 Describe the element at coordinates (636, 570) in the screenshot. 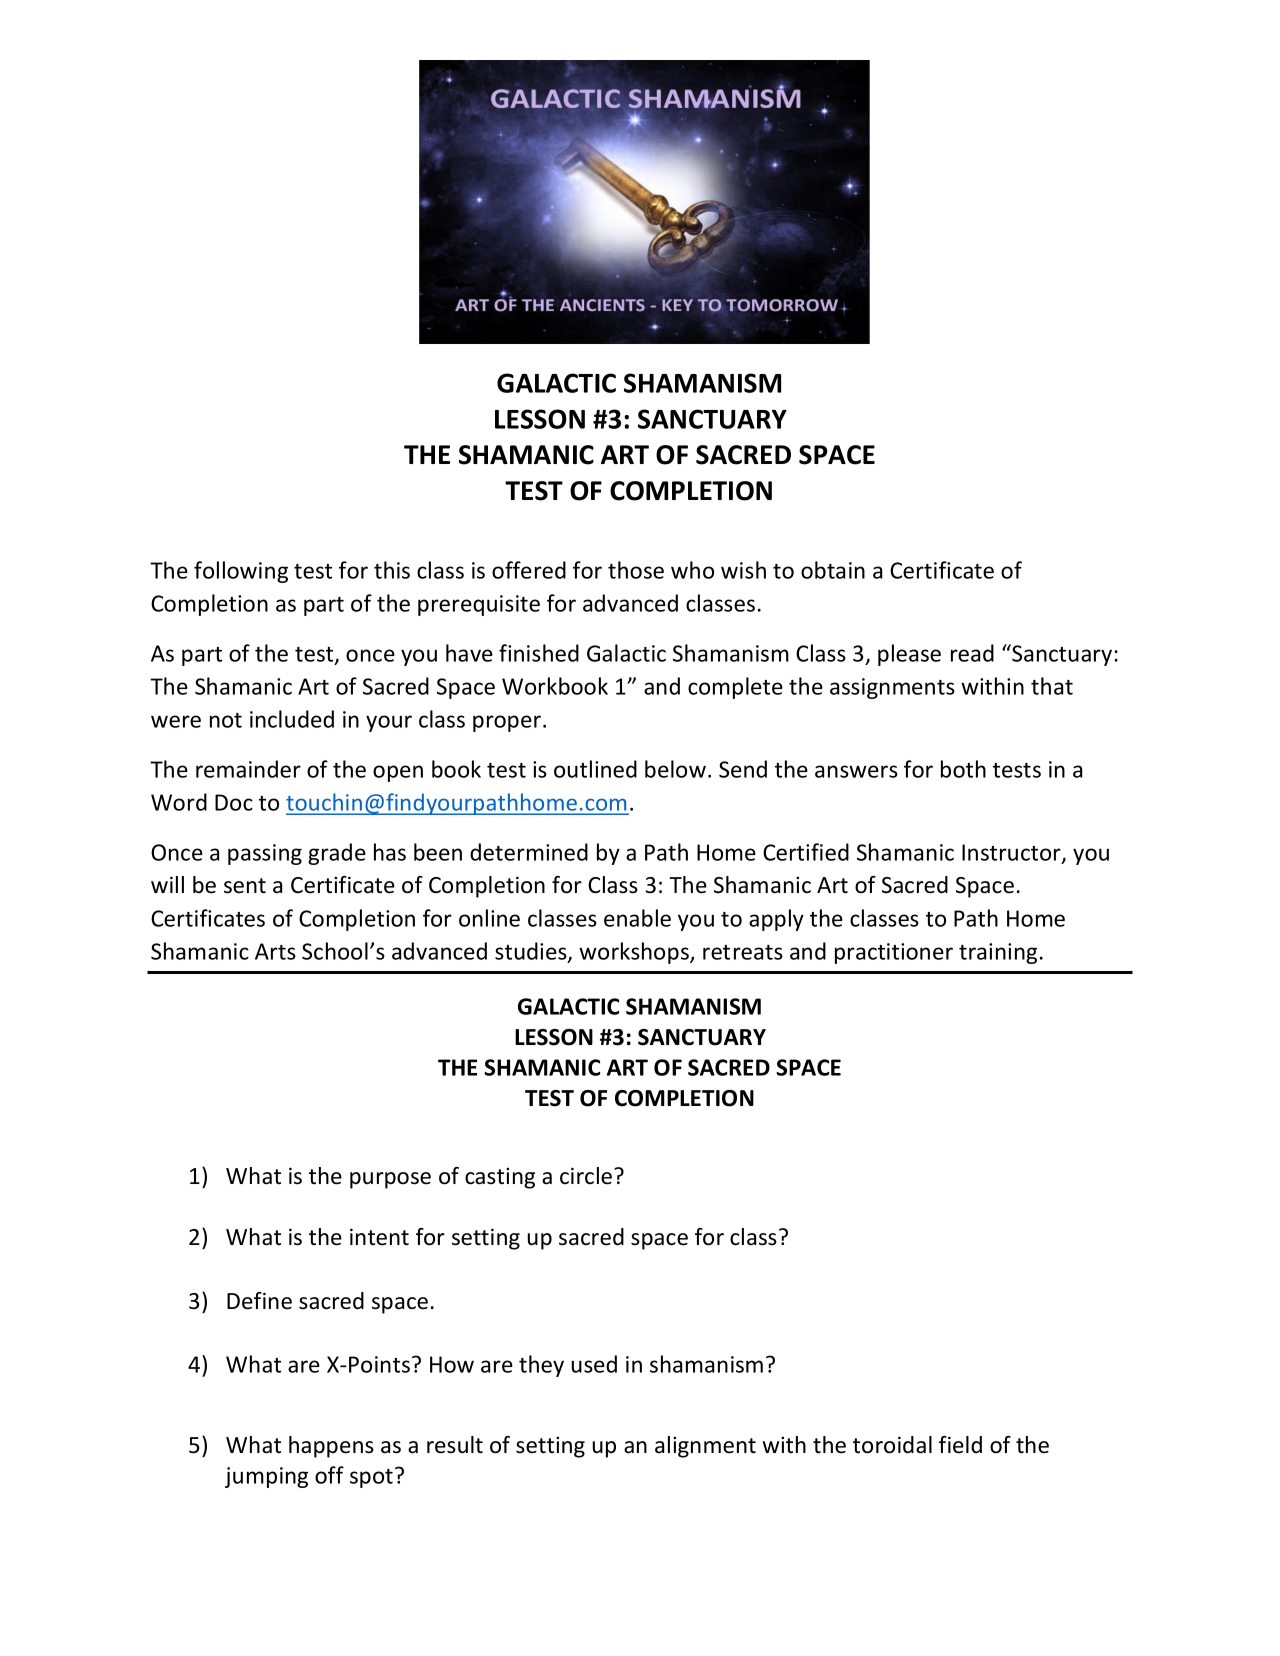

I see `those` at that location.
